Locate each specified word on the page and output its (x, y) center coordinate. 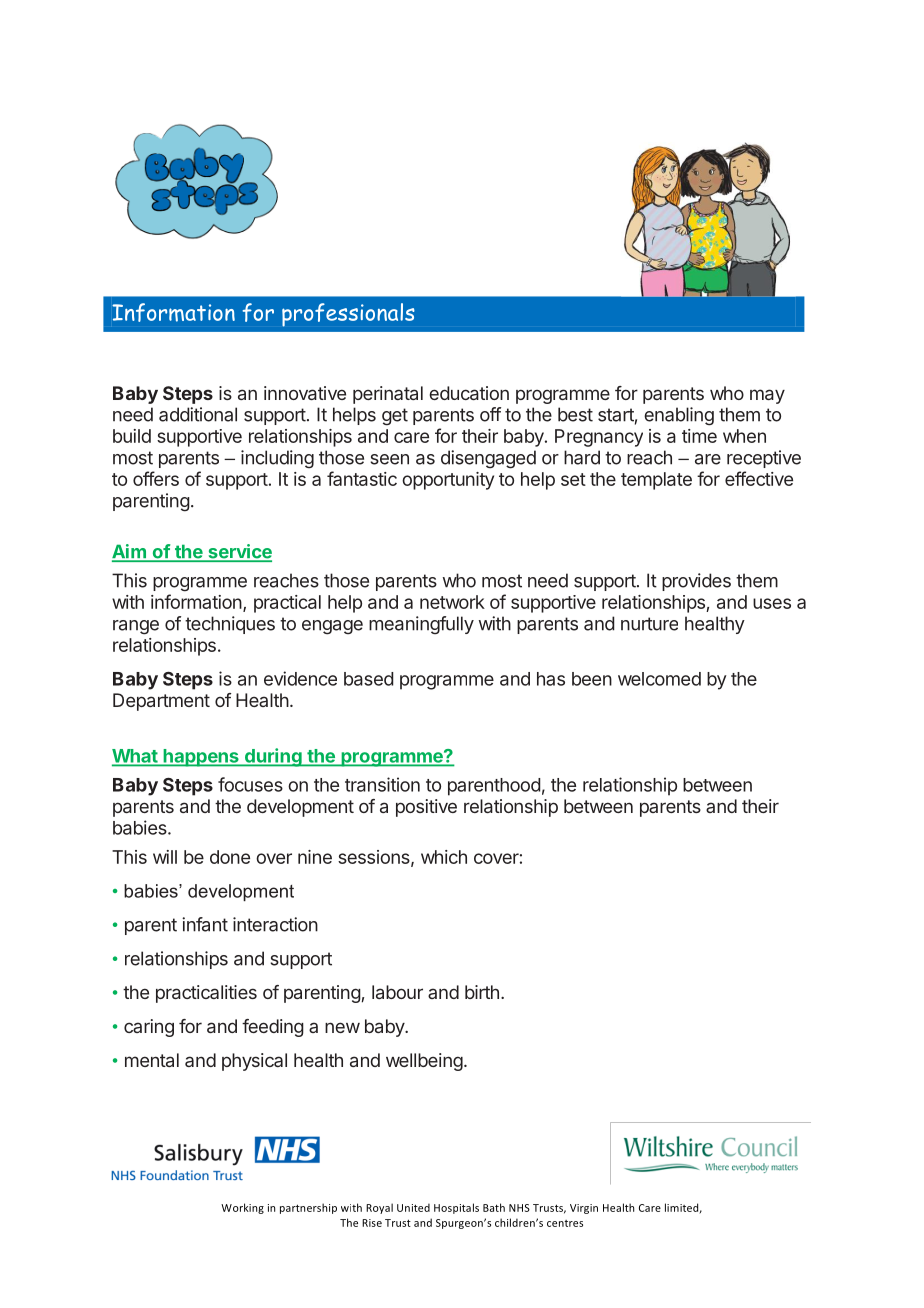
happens (201, 758)
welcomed (659, 679)
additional (198, 414)
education (469, 393)
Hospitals (456, 1208)
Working (242, 1208)
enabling (679, 416)
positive (426, 808)
